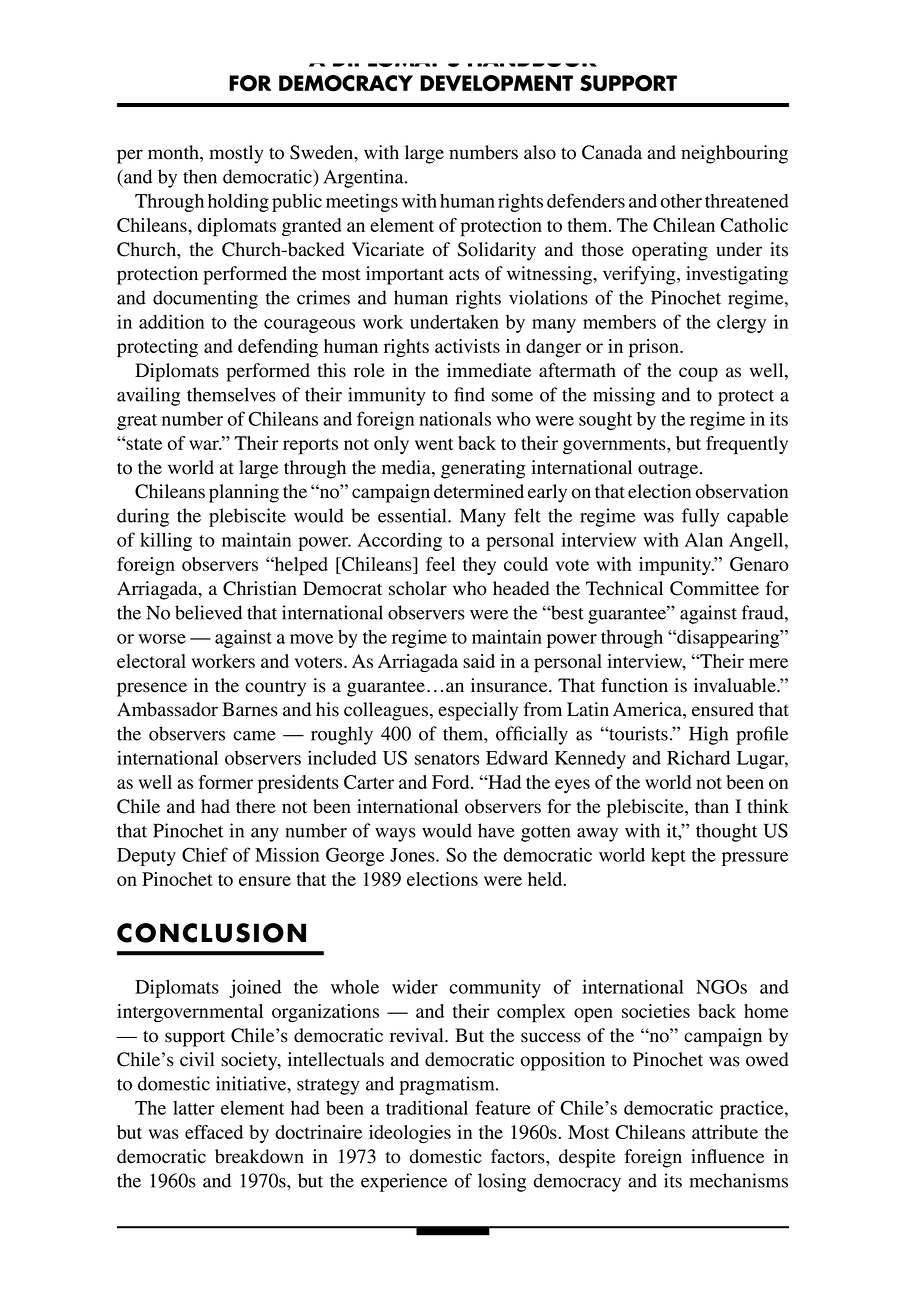  What do you see at coordinates (714, 588) in the image?
I see `Committee` at bounding box center [714, 588].
